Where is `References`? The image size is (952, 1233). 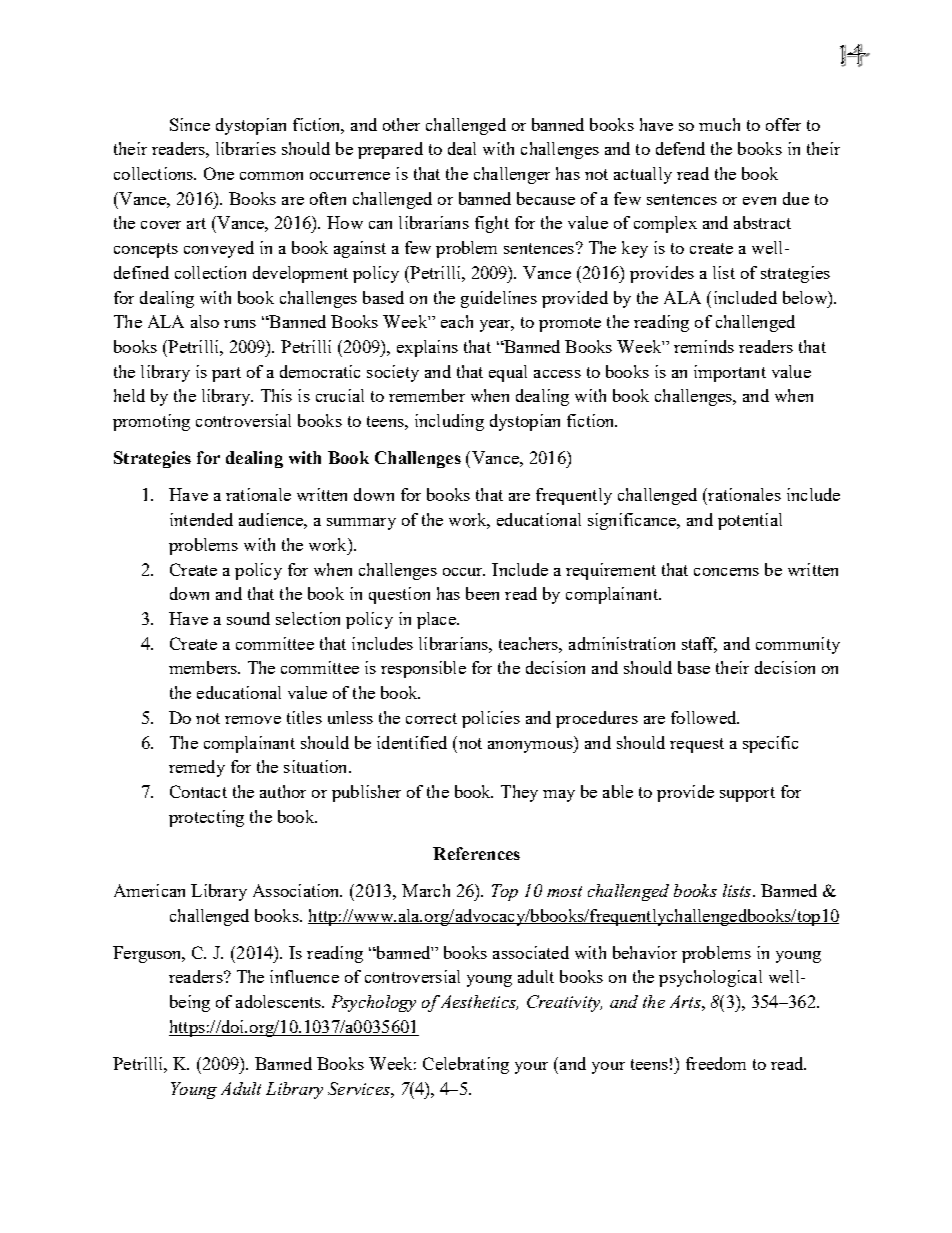 References is located at coordinates (476, 853).
